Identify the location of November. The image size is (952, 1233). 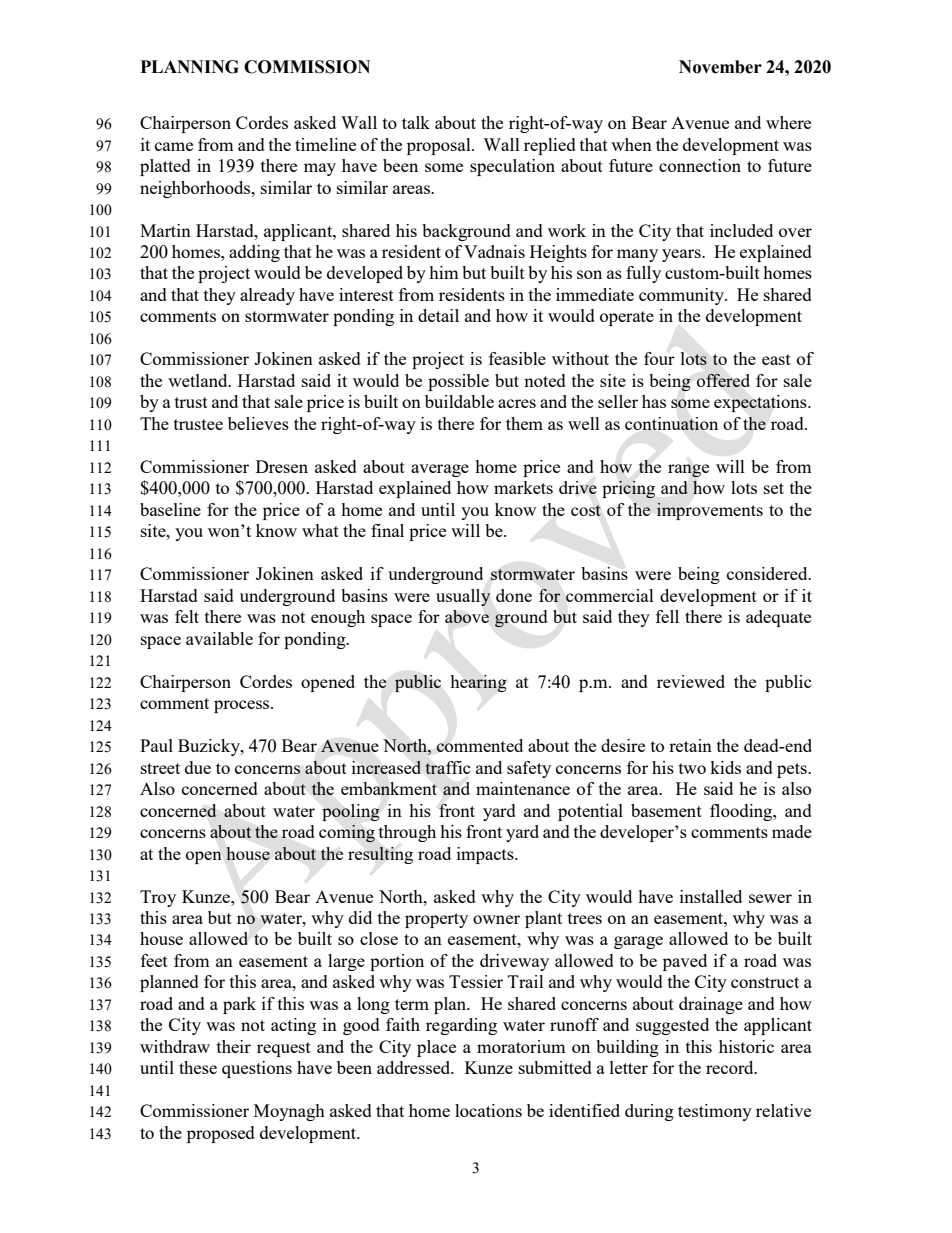
(720, 67).
